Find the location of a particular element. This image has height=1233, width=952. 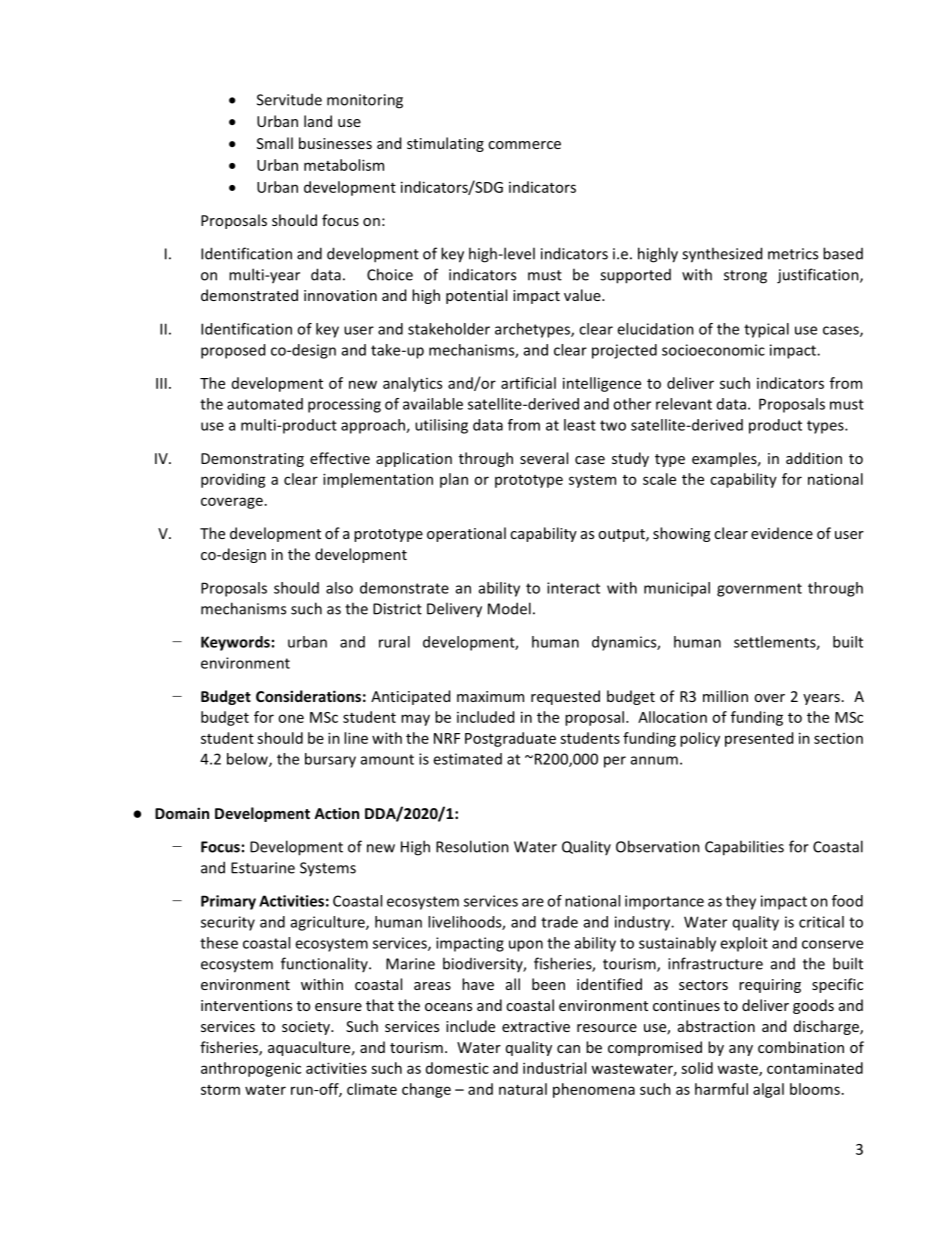

addition is located at coordinates (814, 458).
